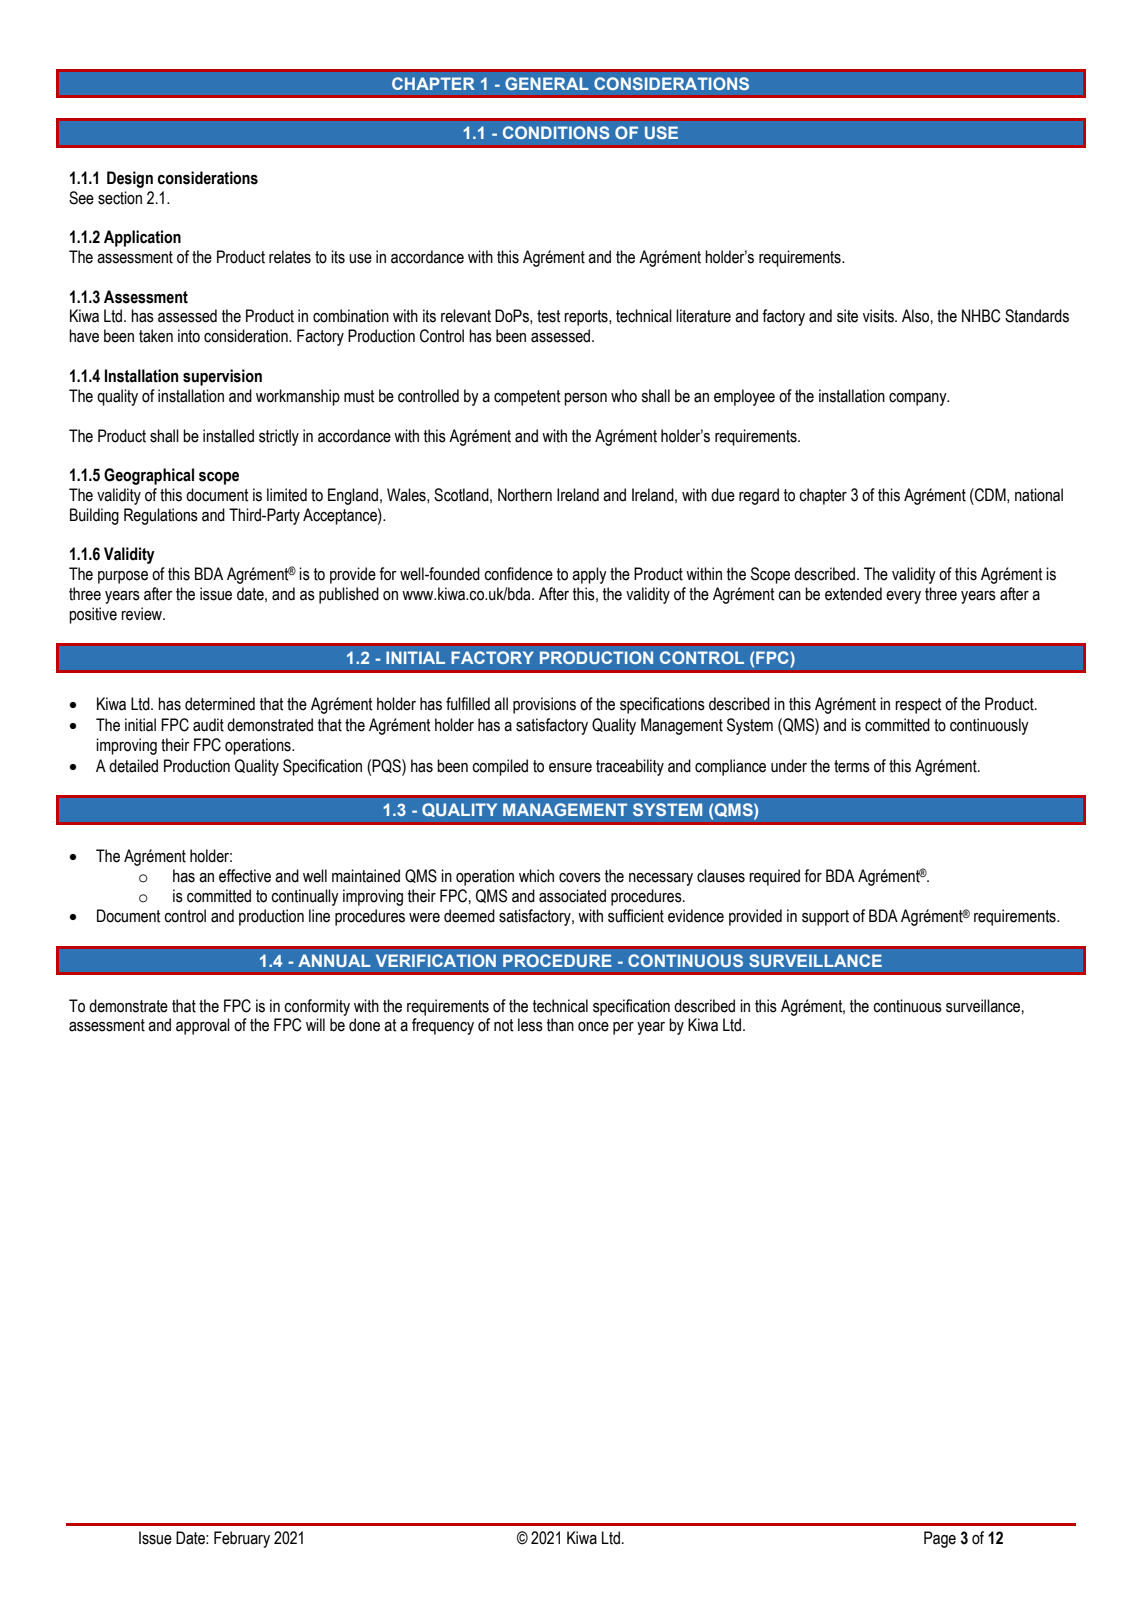 The height and width of the screenshot is (1616, 1142). Describe the element at coordinates (879, 316) in the screenshot. I see `visits` at that location.
